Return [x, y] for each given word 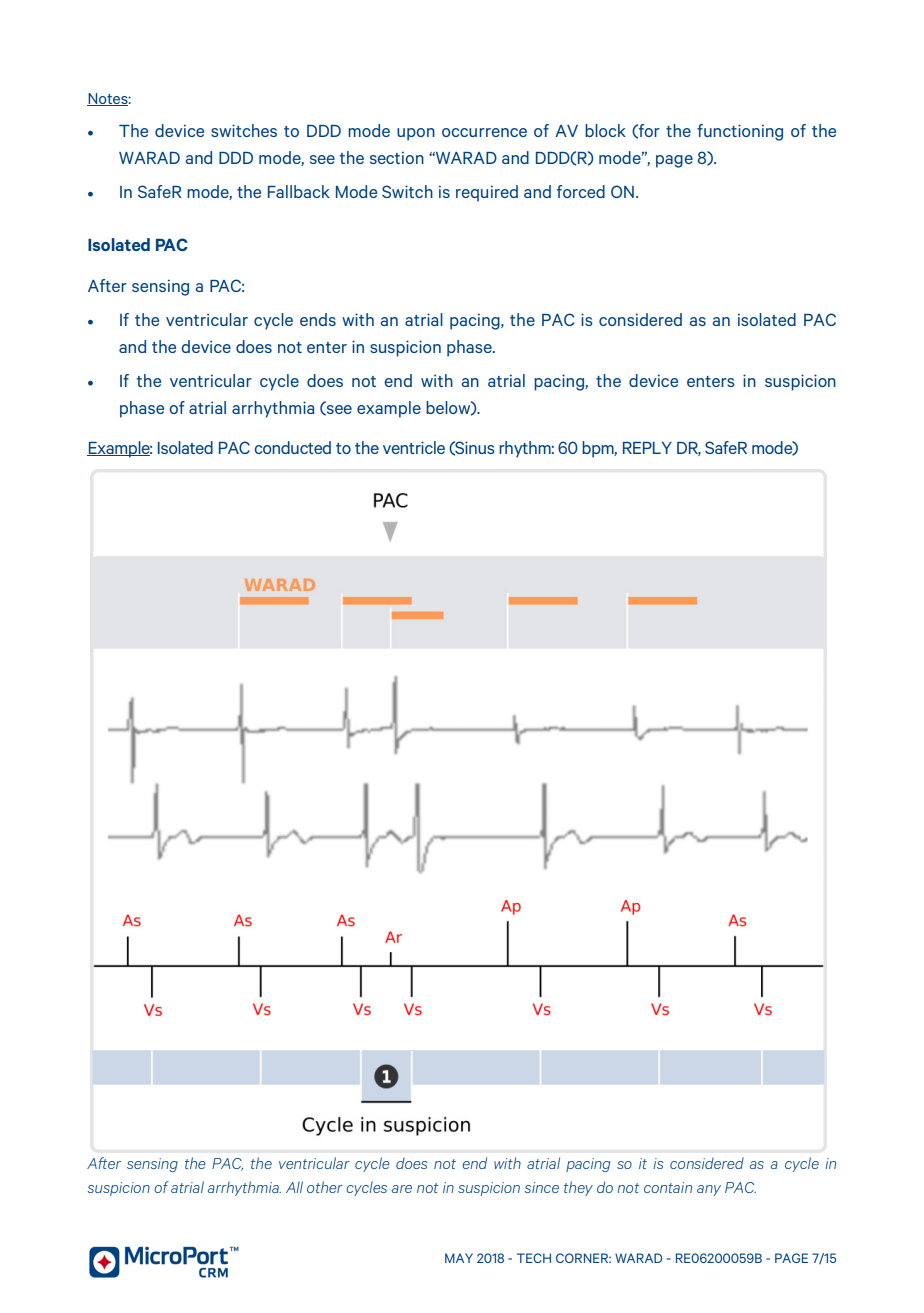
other [325, 1187]
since [541, 1187]
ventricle [414, 447]
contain [668, 1187]
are [402, 1189]
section [397, 157]
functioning [740, 132]
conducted [292, 447]
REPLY [647, 448]
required [487, 193]
